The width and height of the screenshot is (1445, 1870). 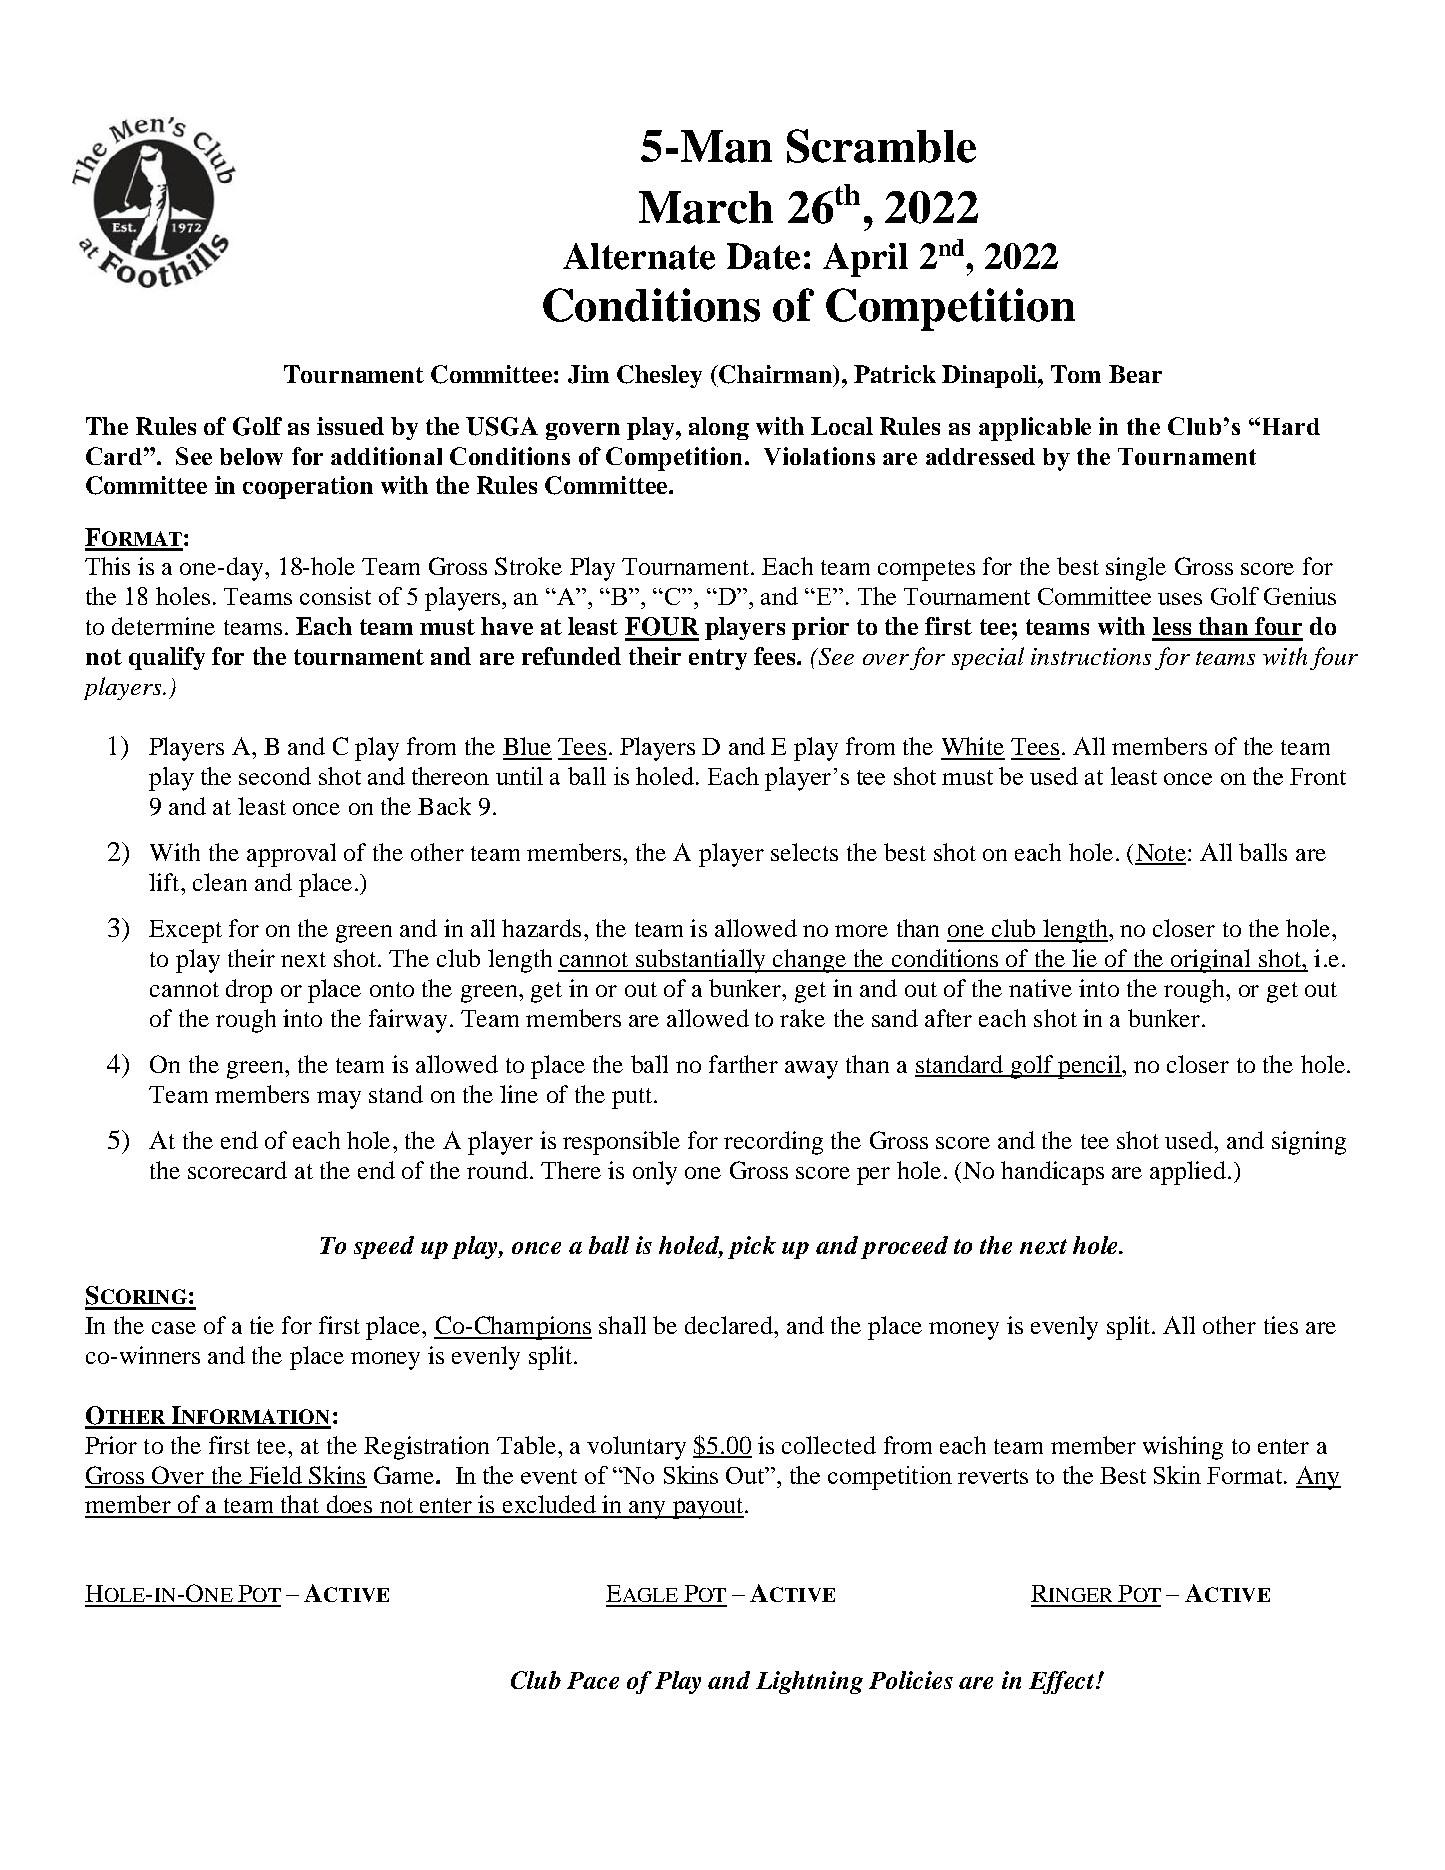 I want to click on along, so click(x=719, y=428).
